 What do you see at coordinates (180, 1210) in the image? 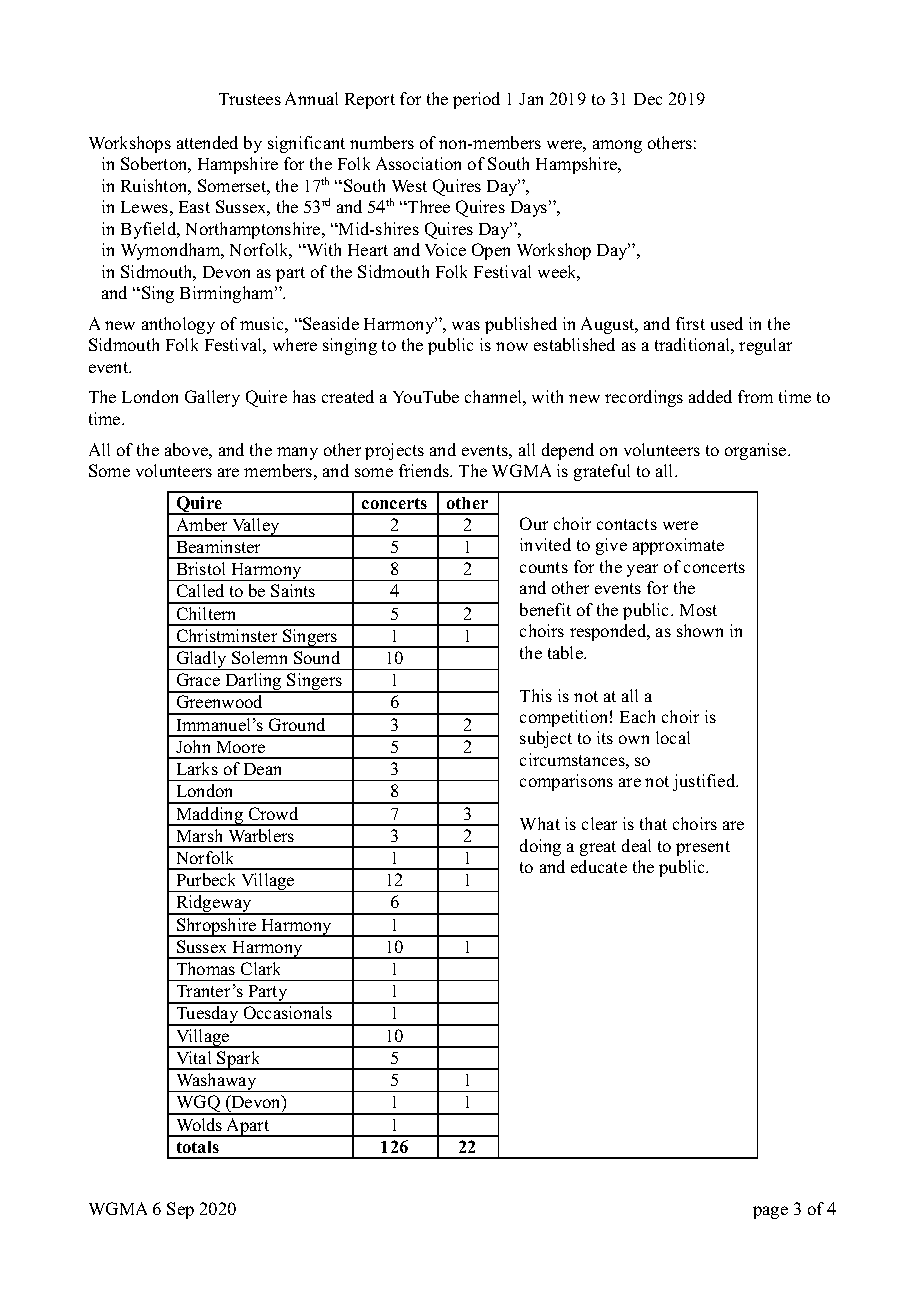
I see `Sep` at bounding box center [180, 1210].
